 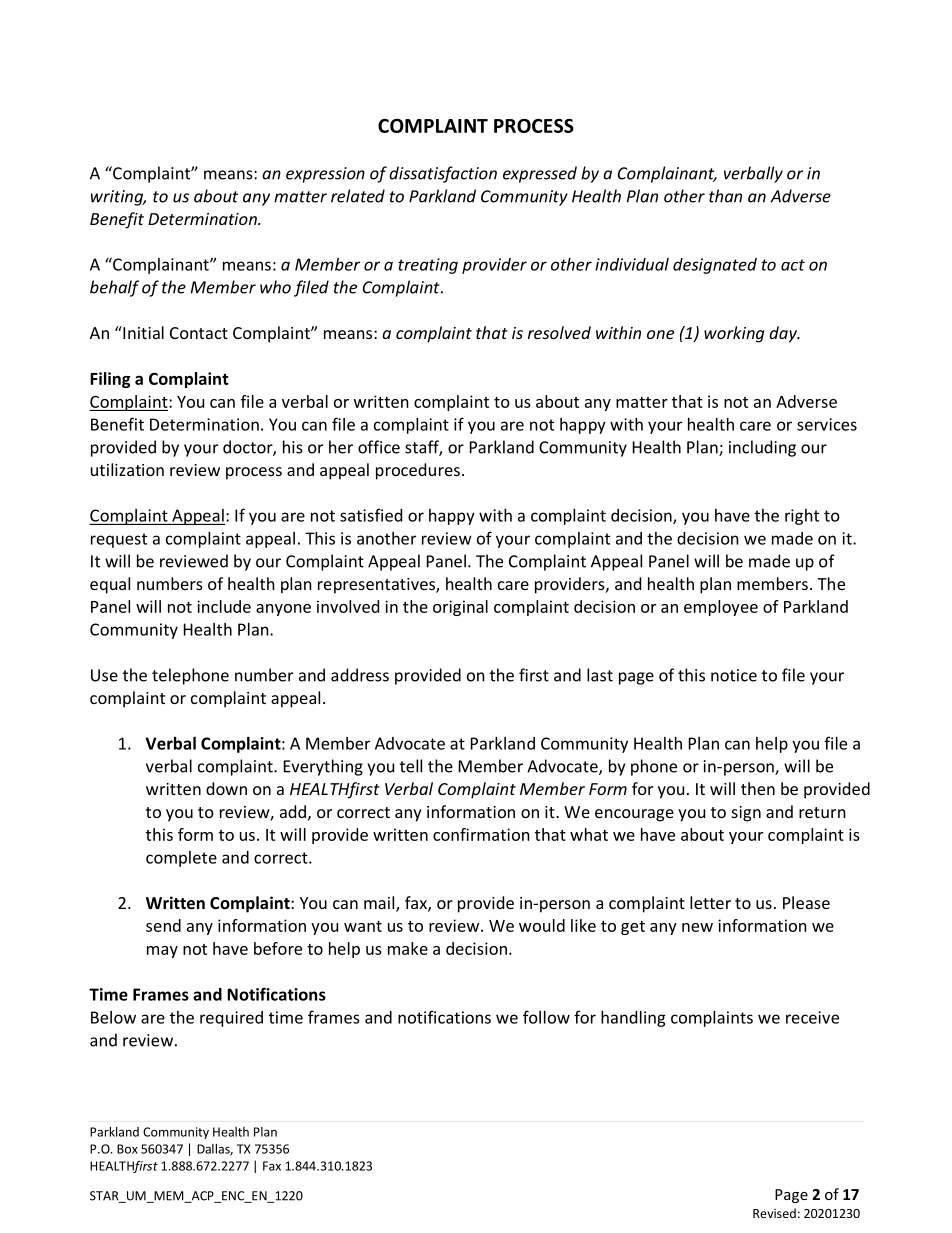 What do you see at coordinates (481, 834) in the image?
I see `confirmation` at bounding box center [481, 834].
